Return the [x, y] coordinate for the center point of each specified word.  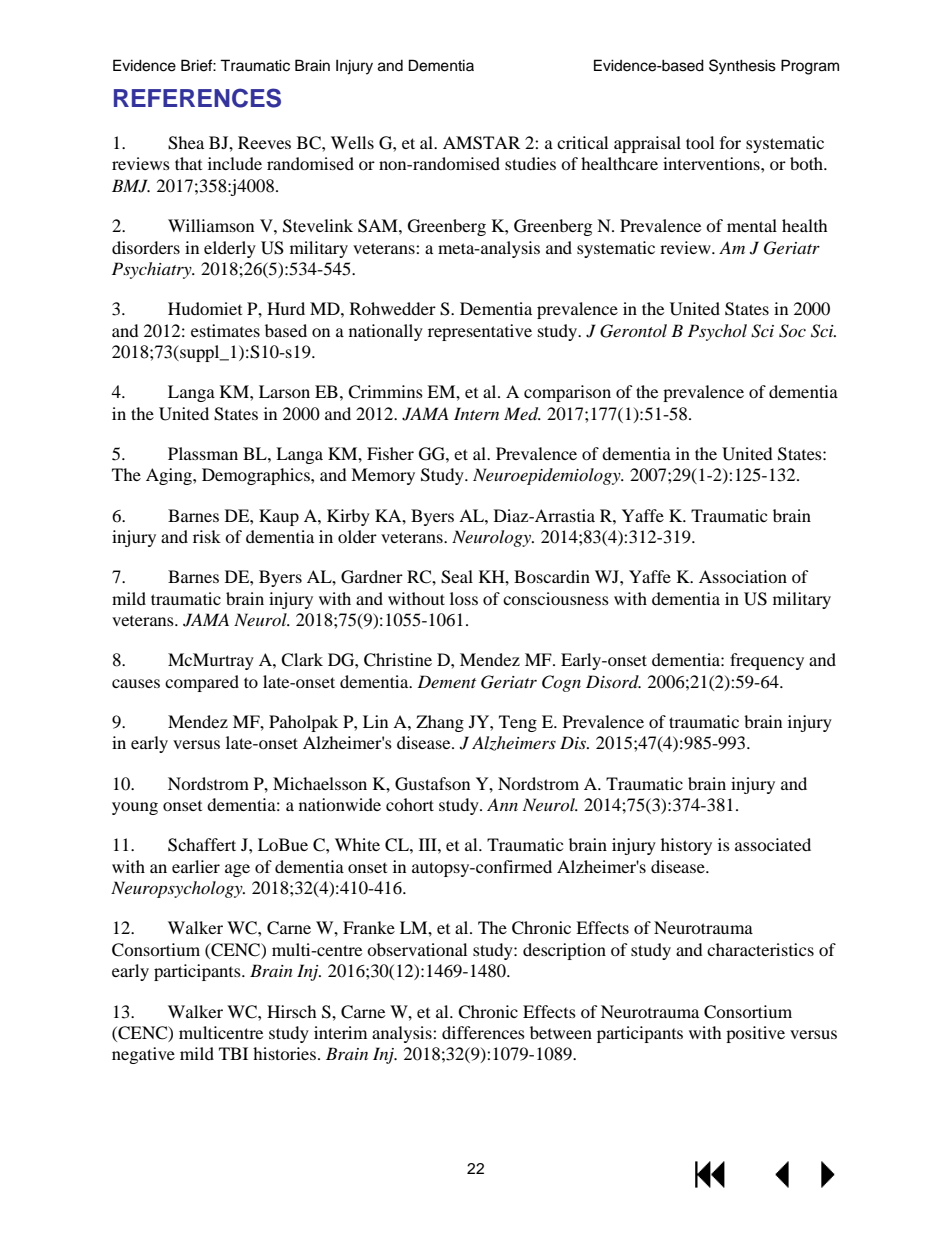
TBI [233, 1053]
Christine [398, 660]
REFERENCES [197, 98]
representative [480, 332]
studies [530, 163]
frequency [767, 661]
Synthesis [742, 67]
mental [752, 225]
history [686, 846]
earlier [196, 866]
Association [743, 576]
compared [202, 683]
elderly [230, 249]
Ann [502, 804]
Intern [476, 413]
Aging [170, 476]
